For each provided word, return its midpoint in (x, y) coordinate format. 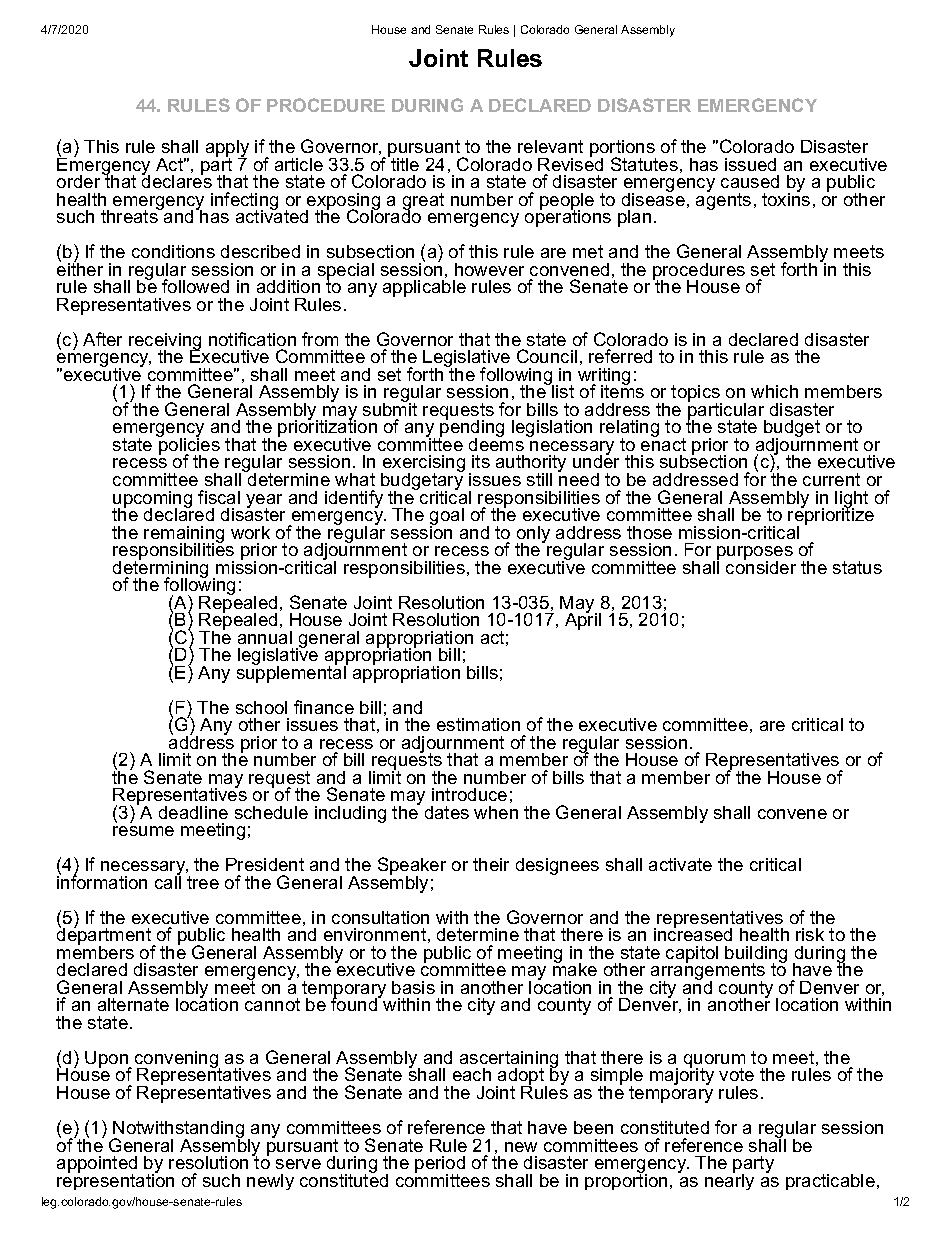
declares (177, 180)
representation (115, 1180)
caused (750, 181)
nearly (729, 1180)
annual (265, 637)
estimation (478, 724)
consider (761, 566)
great (423, 203)
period (440, 1166)
